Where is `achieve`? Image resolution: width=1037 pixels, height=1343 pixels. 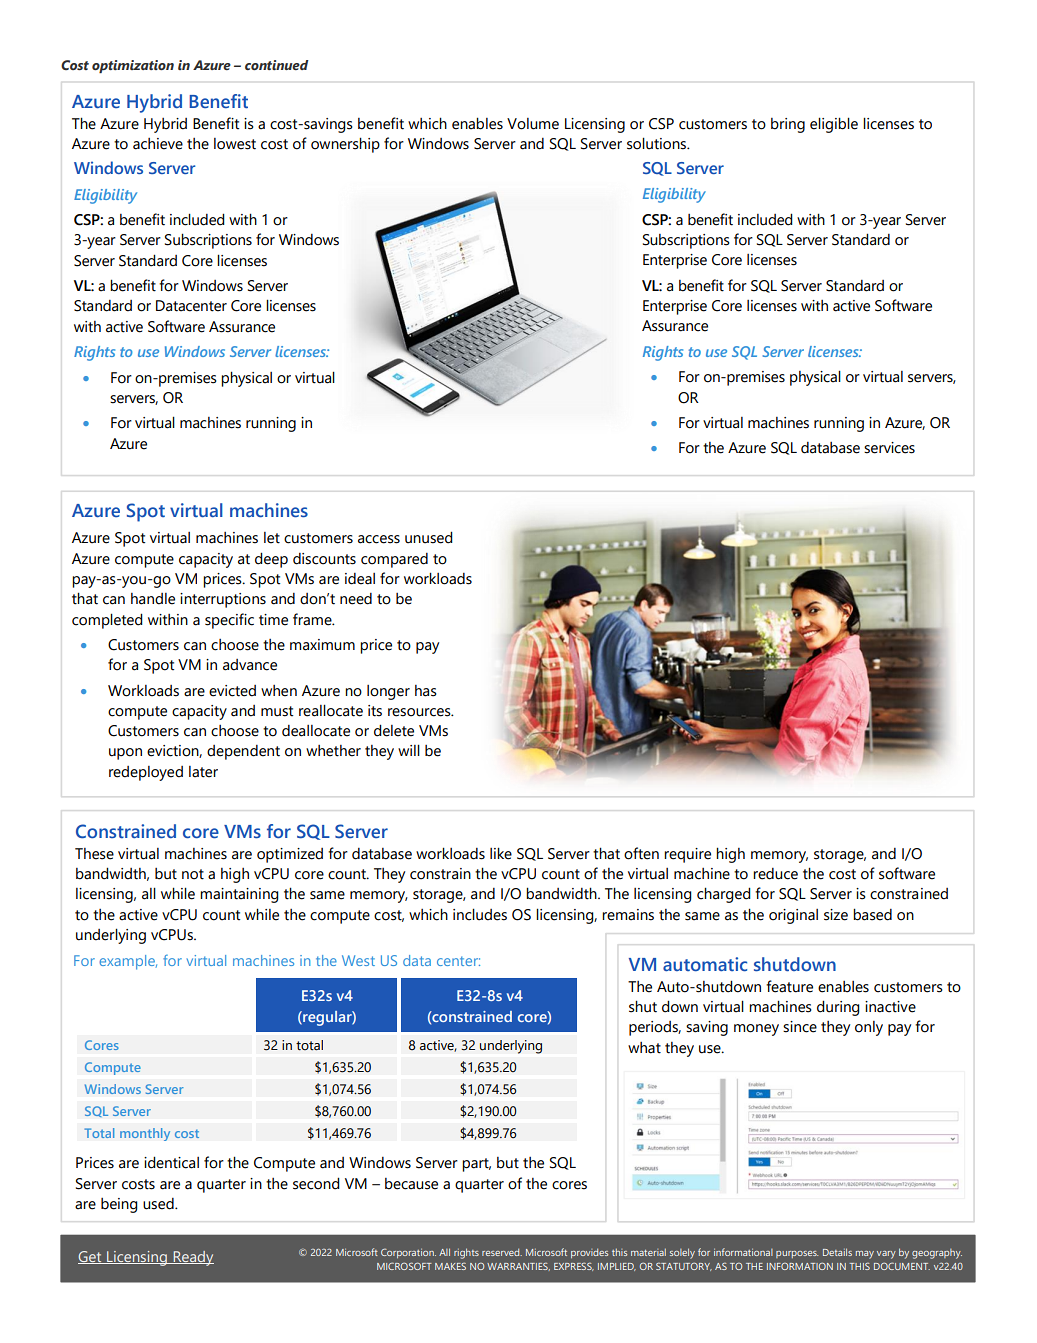 achieve is located at coordinates (158, 144).
